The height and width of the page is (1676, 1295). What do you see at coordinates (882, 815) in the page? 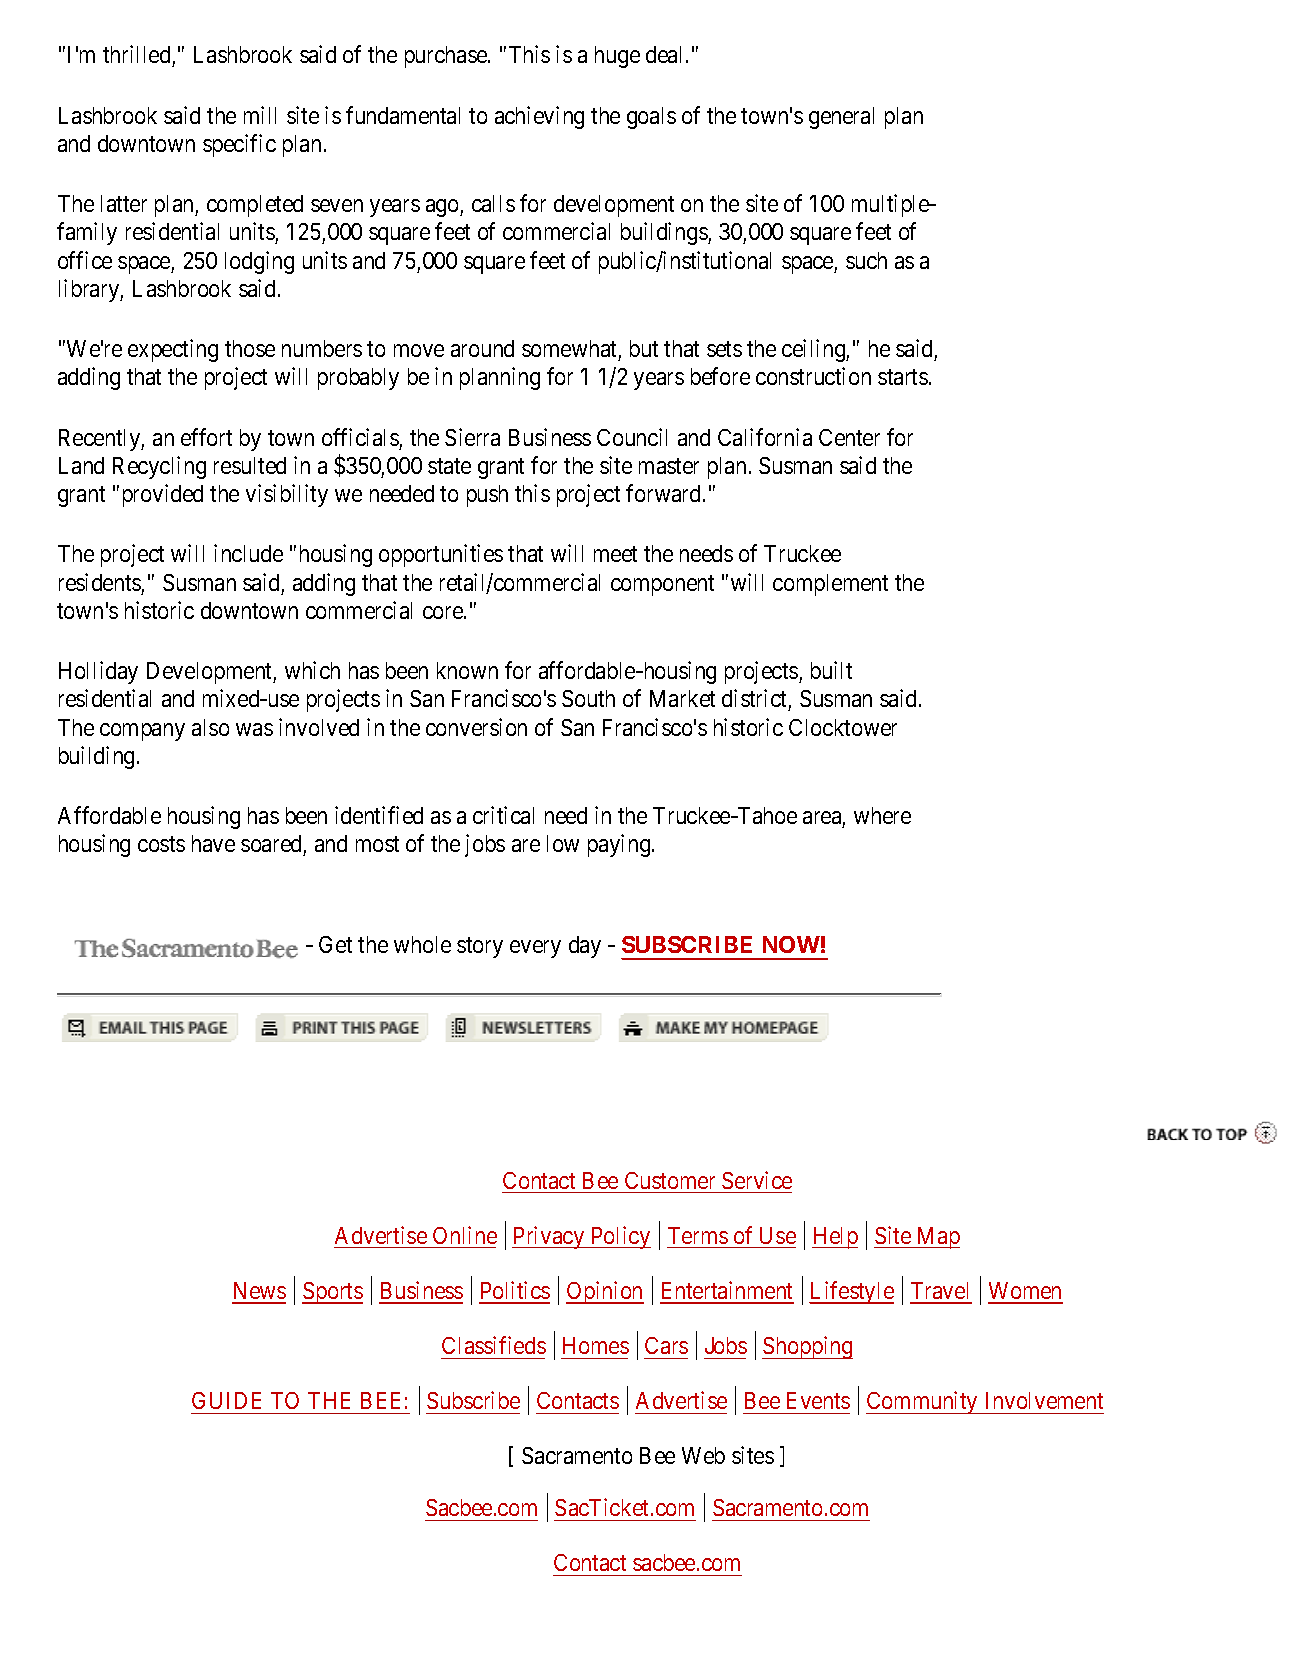
I see `where` at bounding box center [882, 815].
